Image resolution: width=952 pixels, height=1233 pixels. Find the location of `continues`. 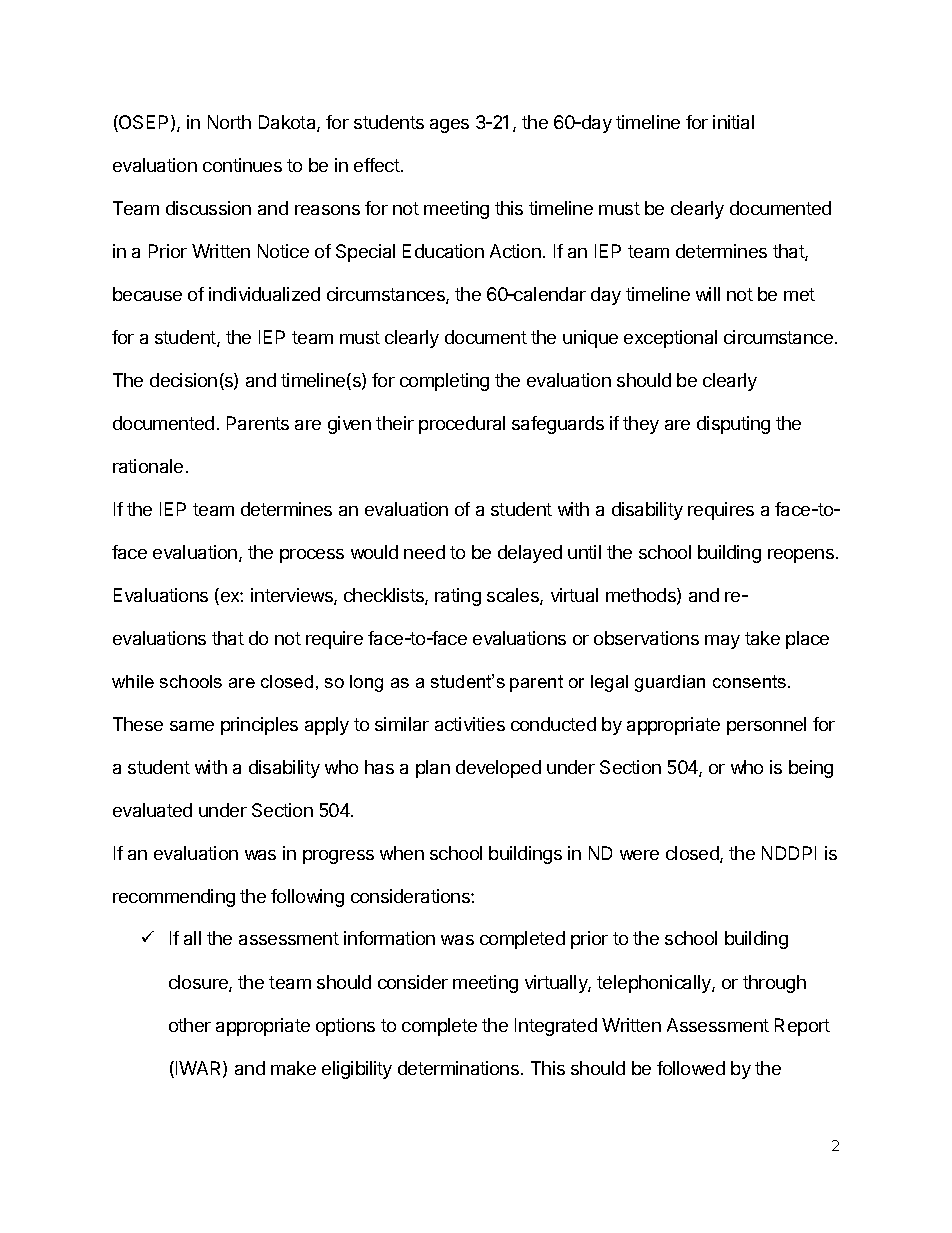

continues is located at coordinates (242, 165).
